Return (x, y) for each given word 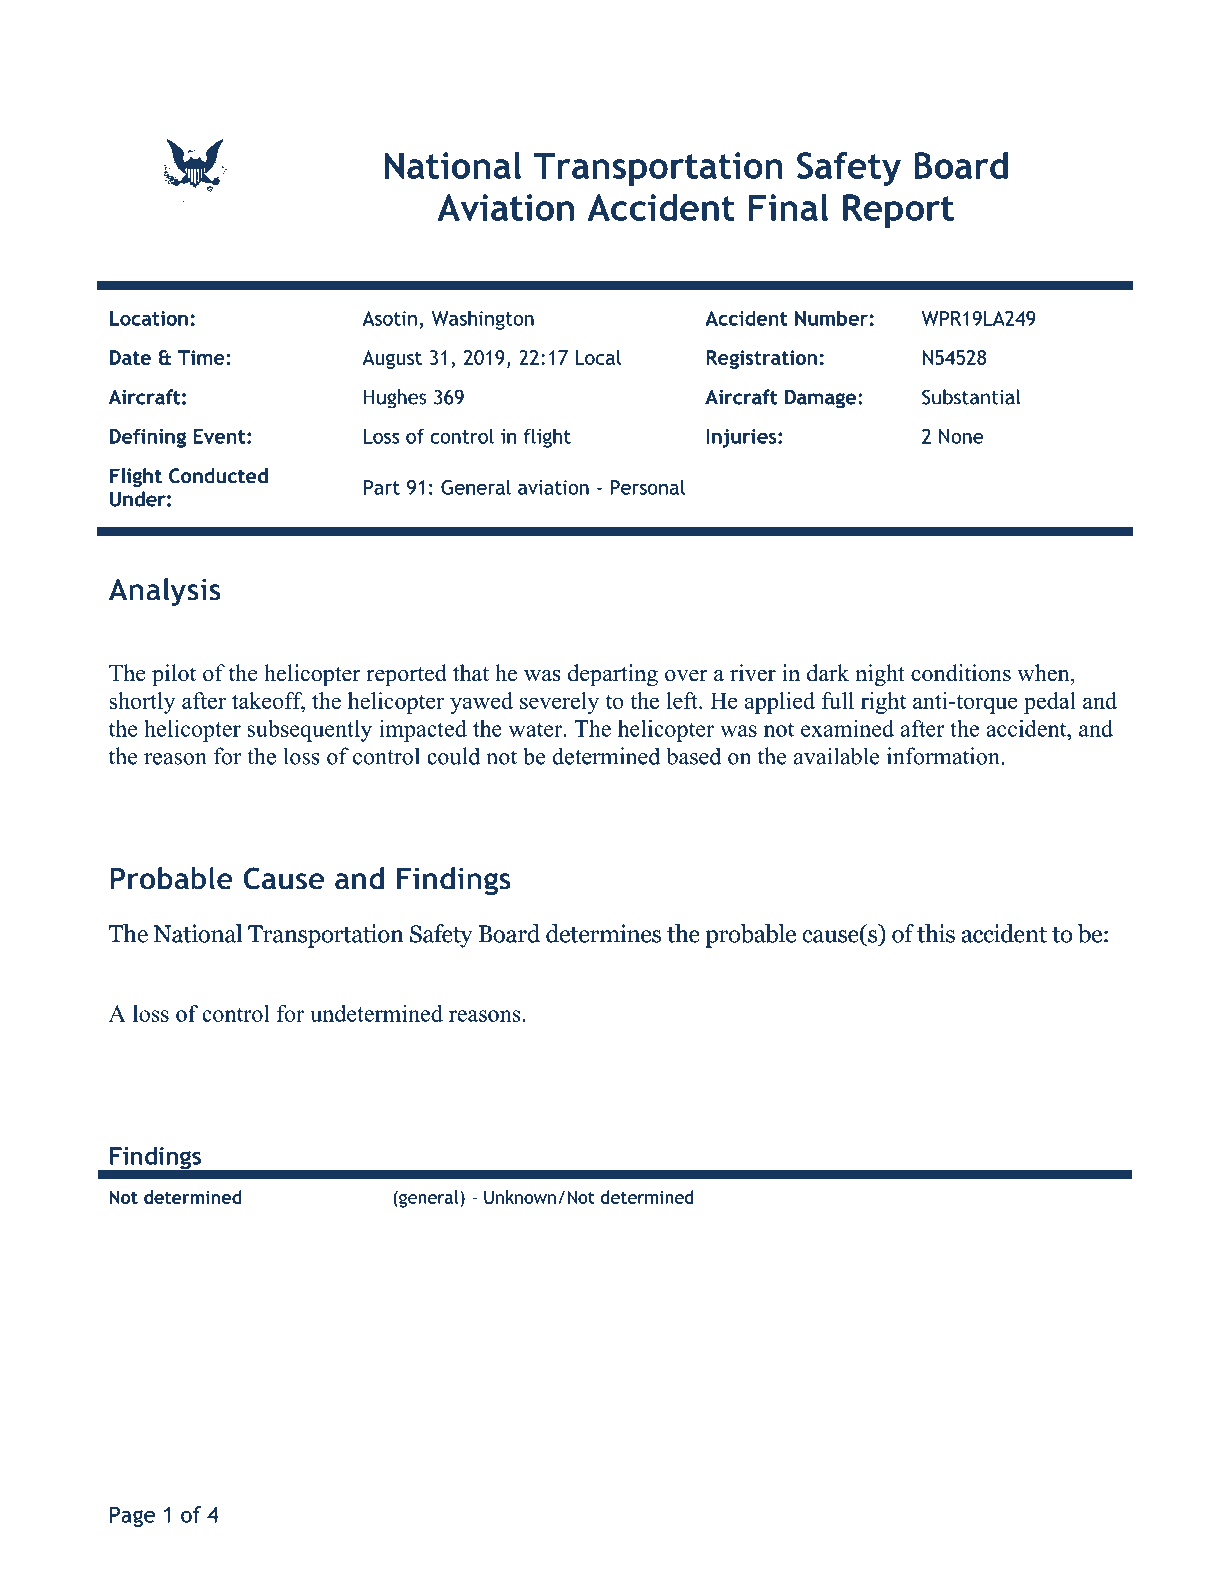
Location (149, 318)
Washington (482, 320)
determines (603, 933)
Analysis (165, 592)
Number (831, 318)
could (453, 756)
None (961, 436)
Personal (647, 487)
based (694, 756)
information (944, 756)
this (936, 933)
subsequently (309, 731)
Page (132, 1516)
